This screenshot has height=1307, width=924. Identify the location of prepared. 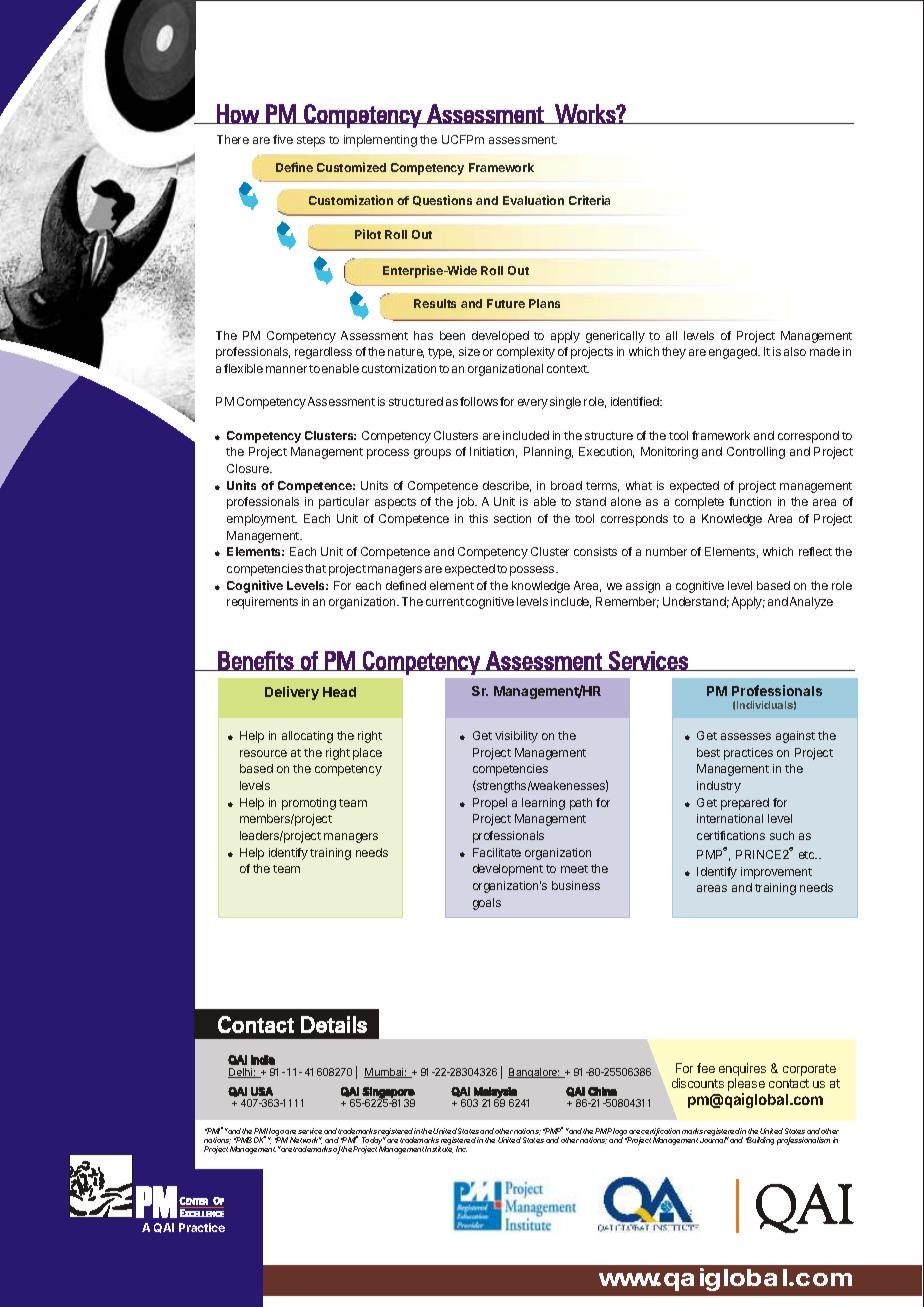
(745, 804).
